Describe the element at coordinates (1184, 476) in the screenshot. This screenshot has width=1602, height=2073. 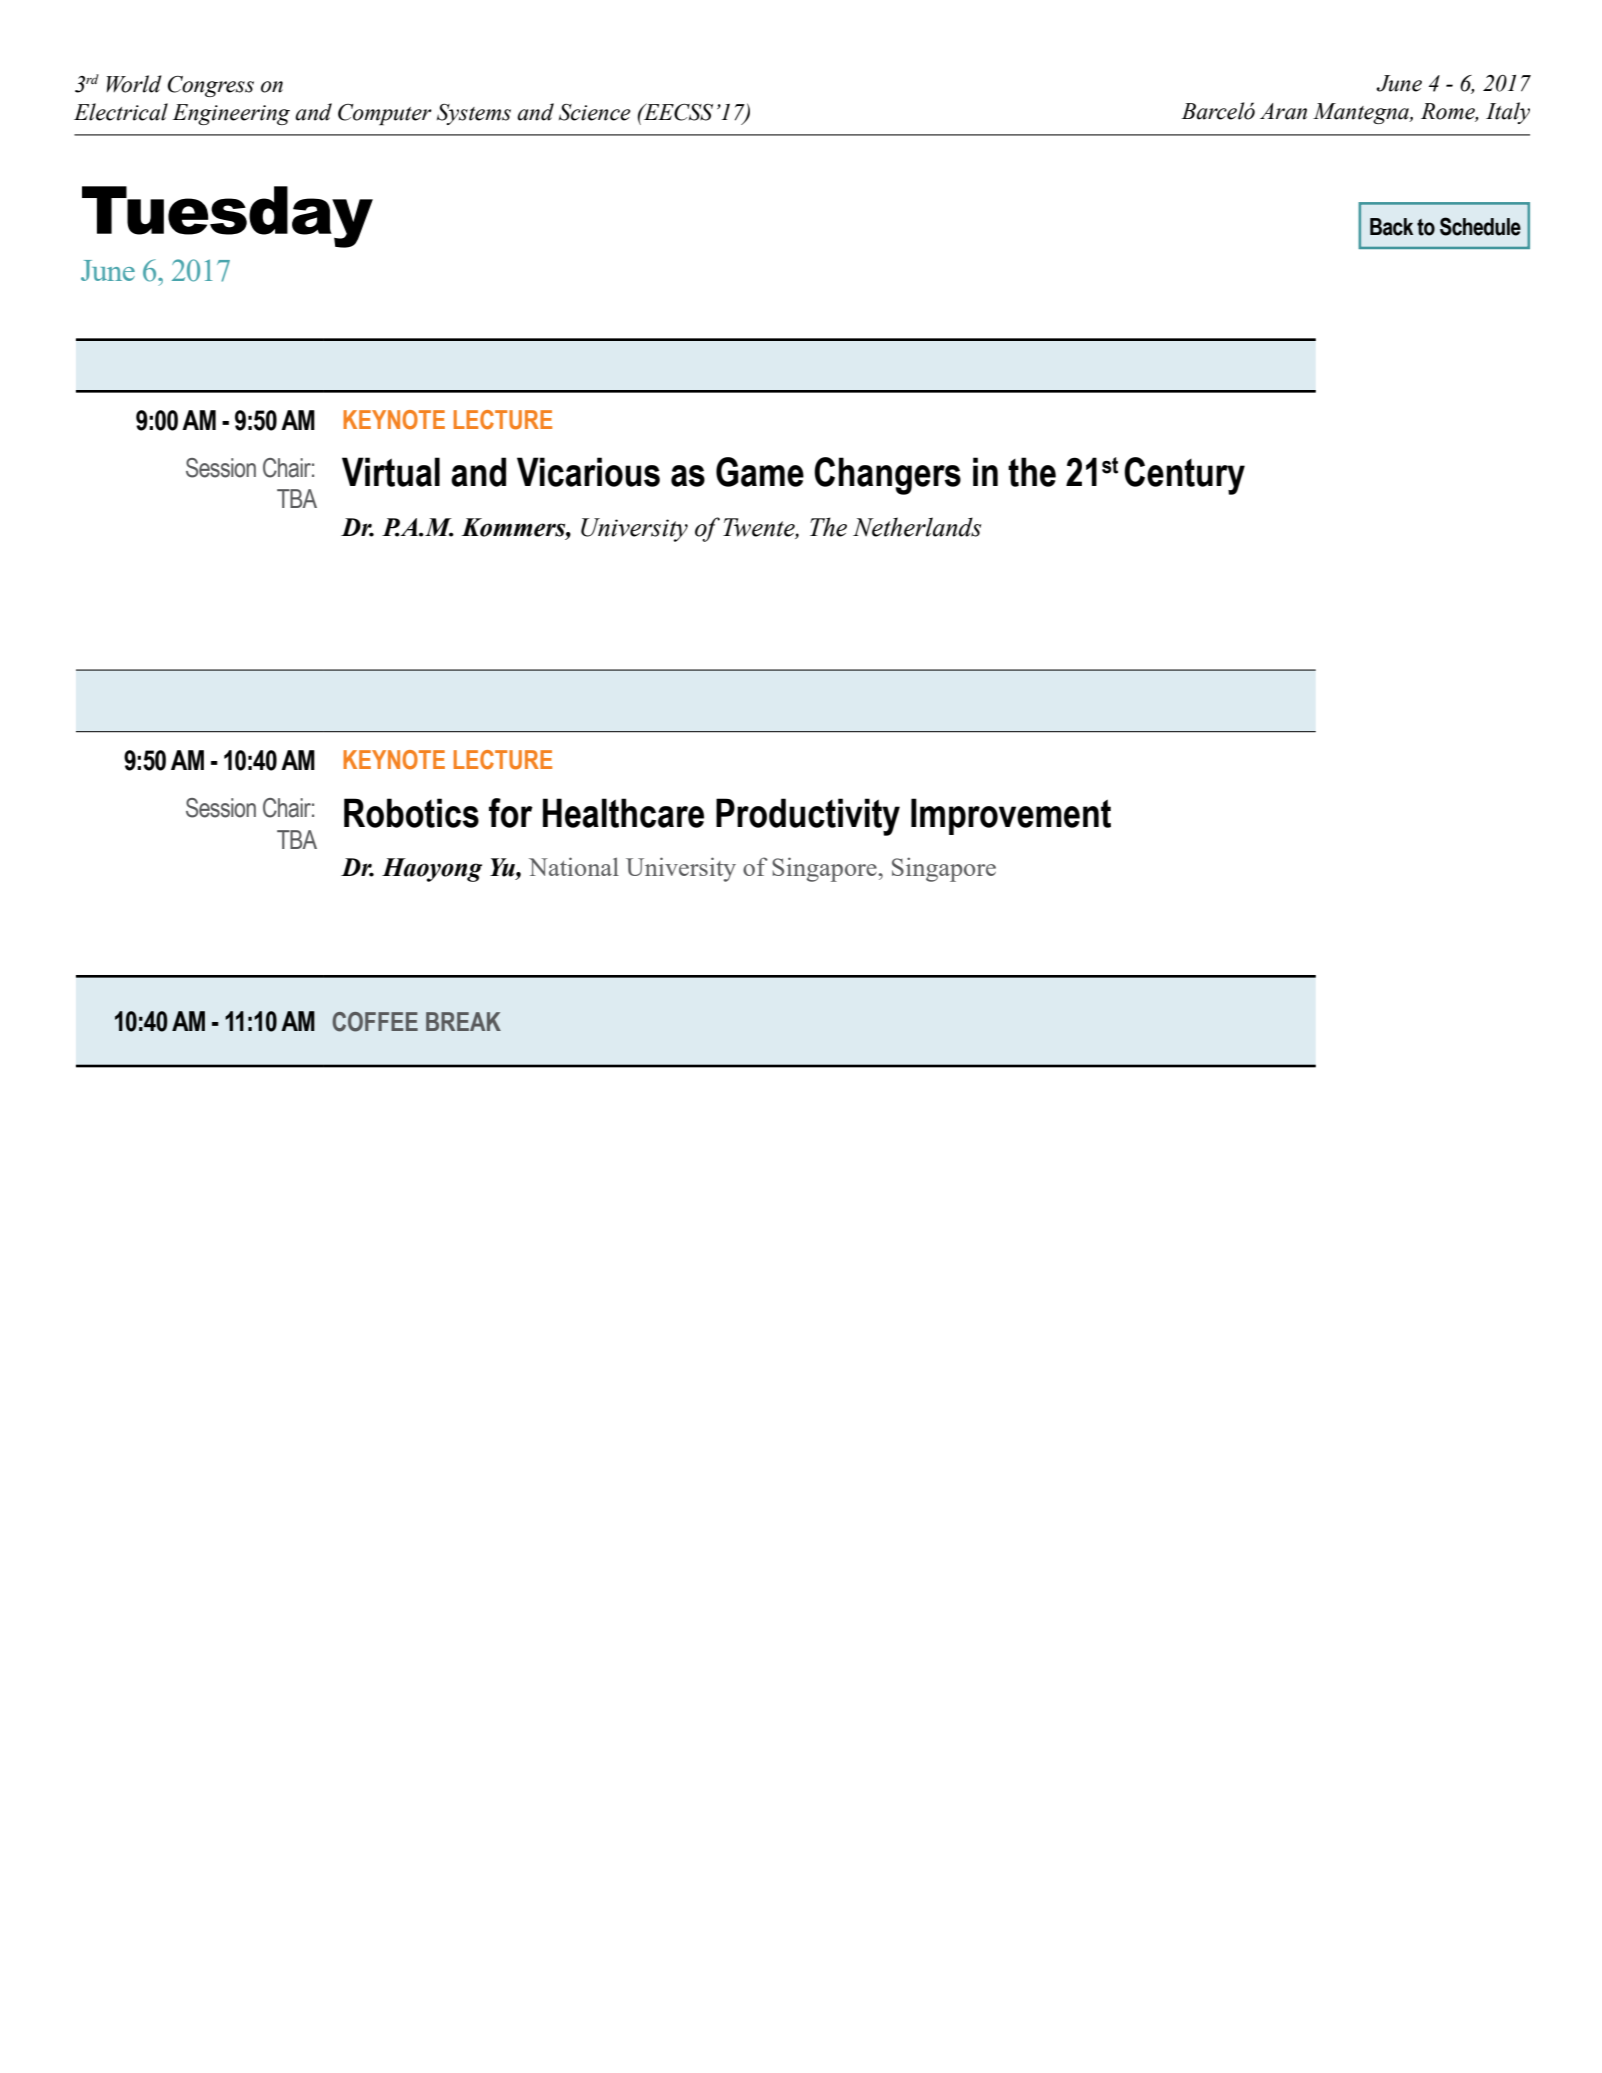
I see `Century` at that location.
